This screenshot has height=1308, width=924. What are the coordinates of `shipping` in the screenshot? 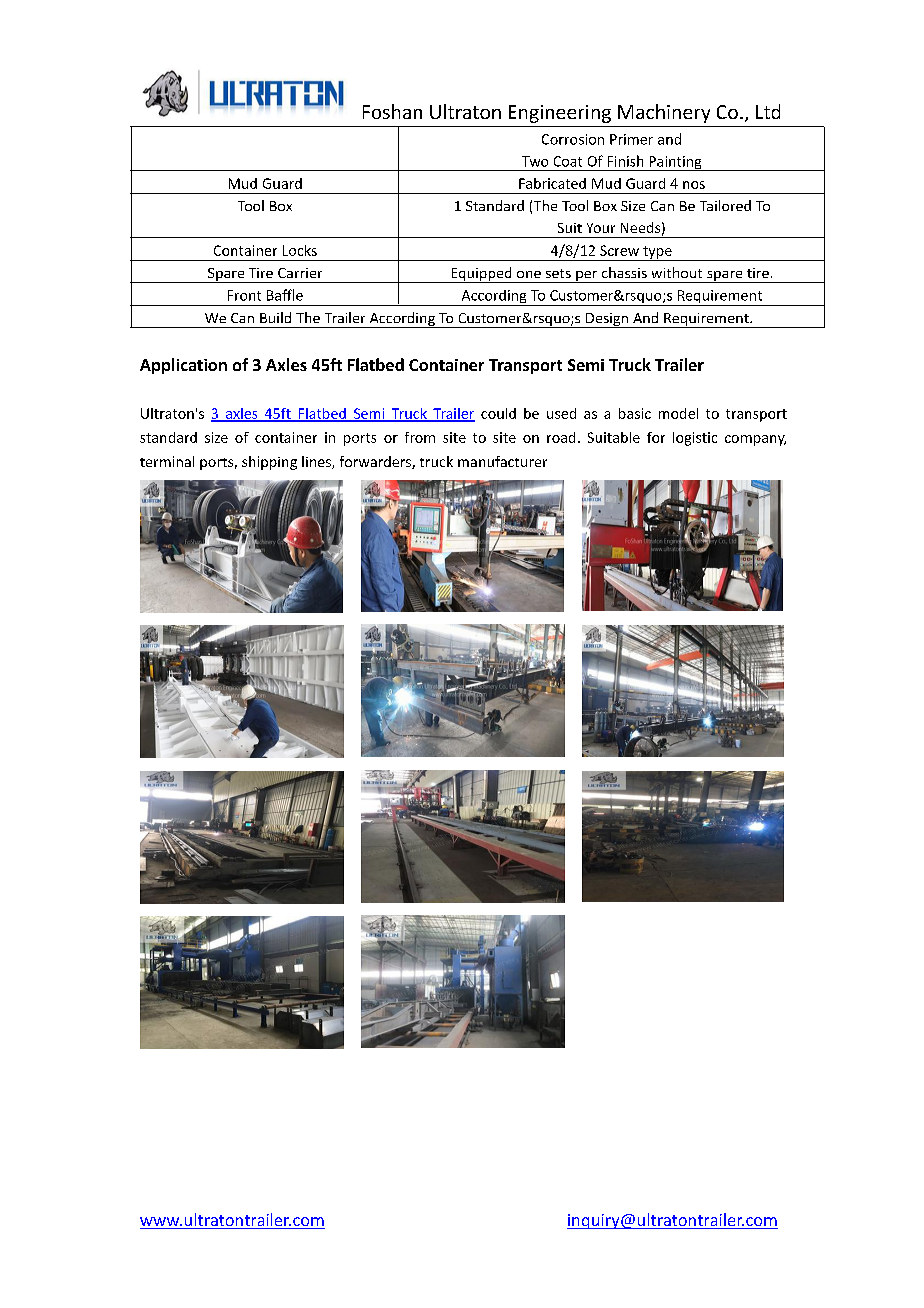 It's located at (269, 463).
